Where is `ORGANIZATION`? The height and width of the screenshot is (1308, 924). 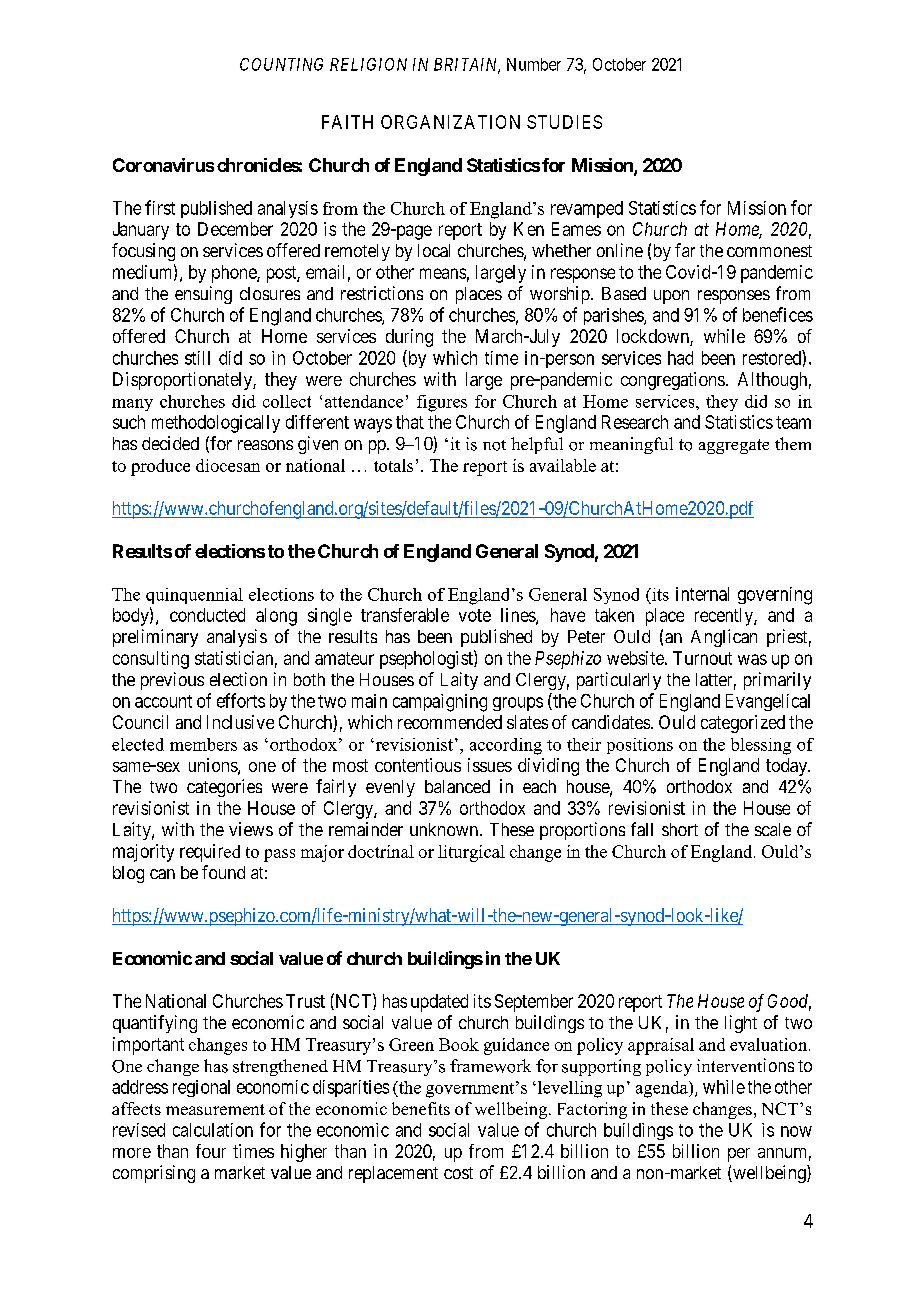
ORGANIZATION is located at coordinates (450, 122).
